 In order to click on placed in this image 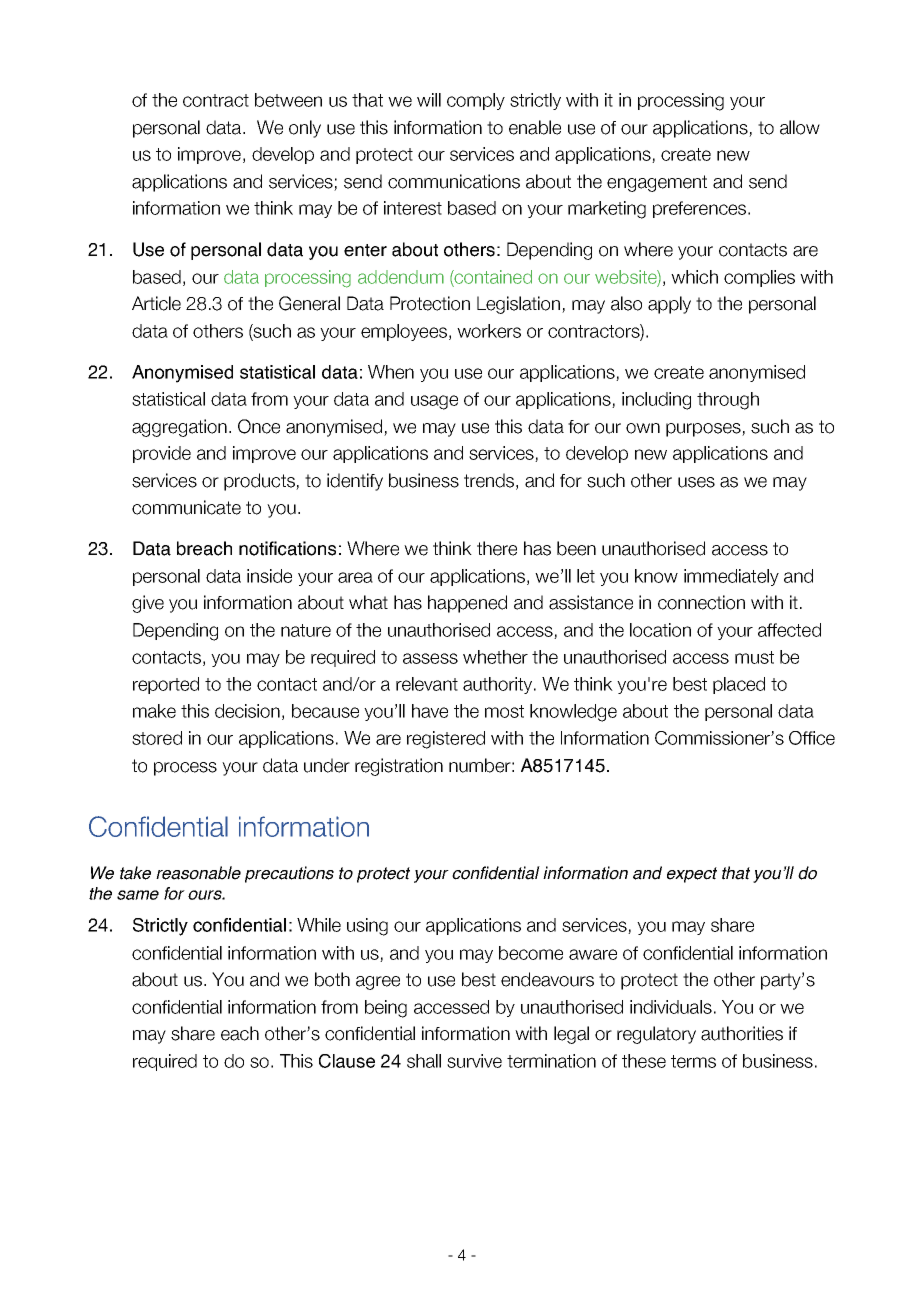, I will do `click(739, 685)`.
